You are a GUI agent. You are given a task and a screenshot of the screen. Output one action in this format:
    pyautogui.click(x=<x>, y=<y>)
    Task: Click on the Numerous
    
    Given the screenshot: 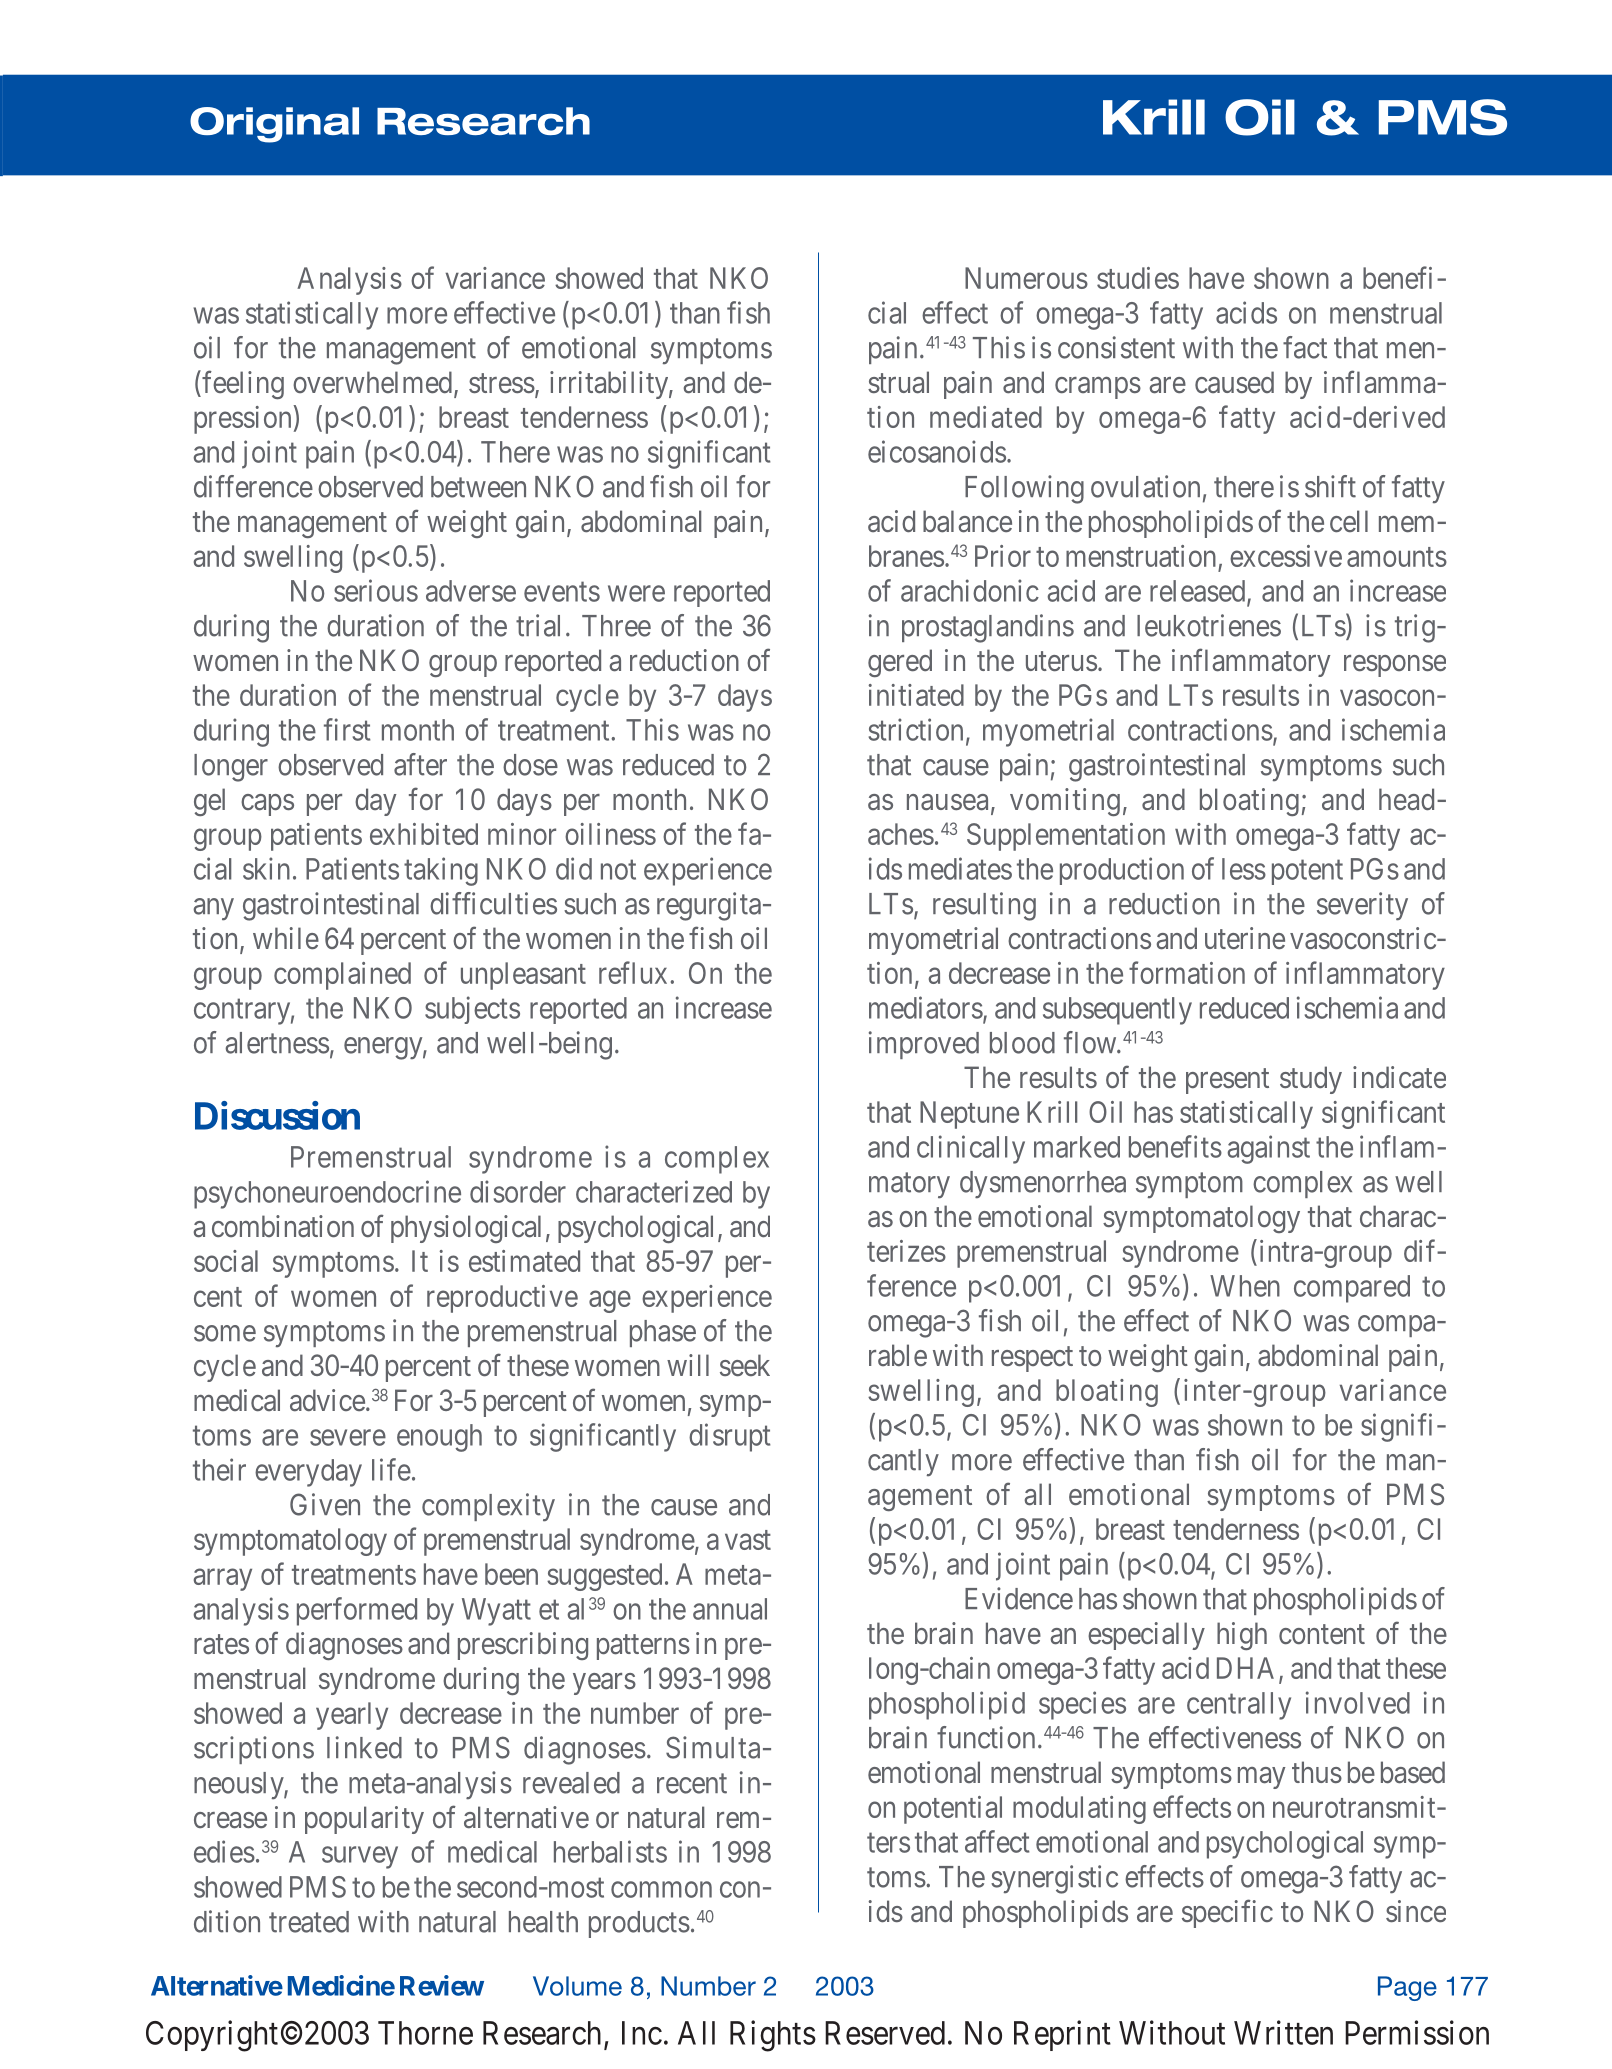 What is the action you would take?
    pyautogui.click(x=1026, y=278)
